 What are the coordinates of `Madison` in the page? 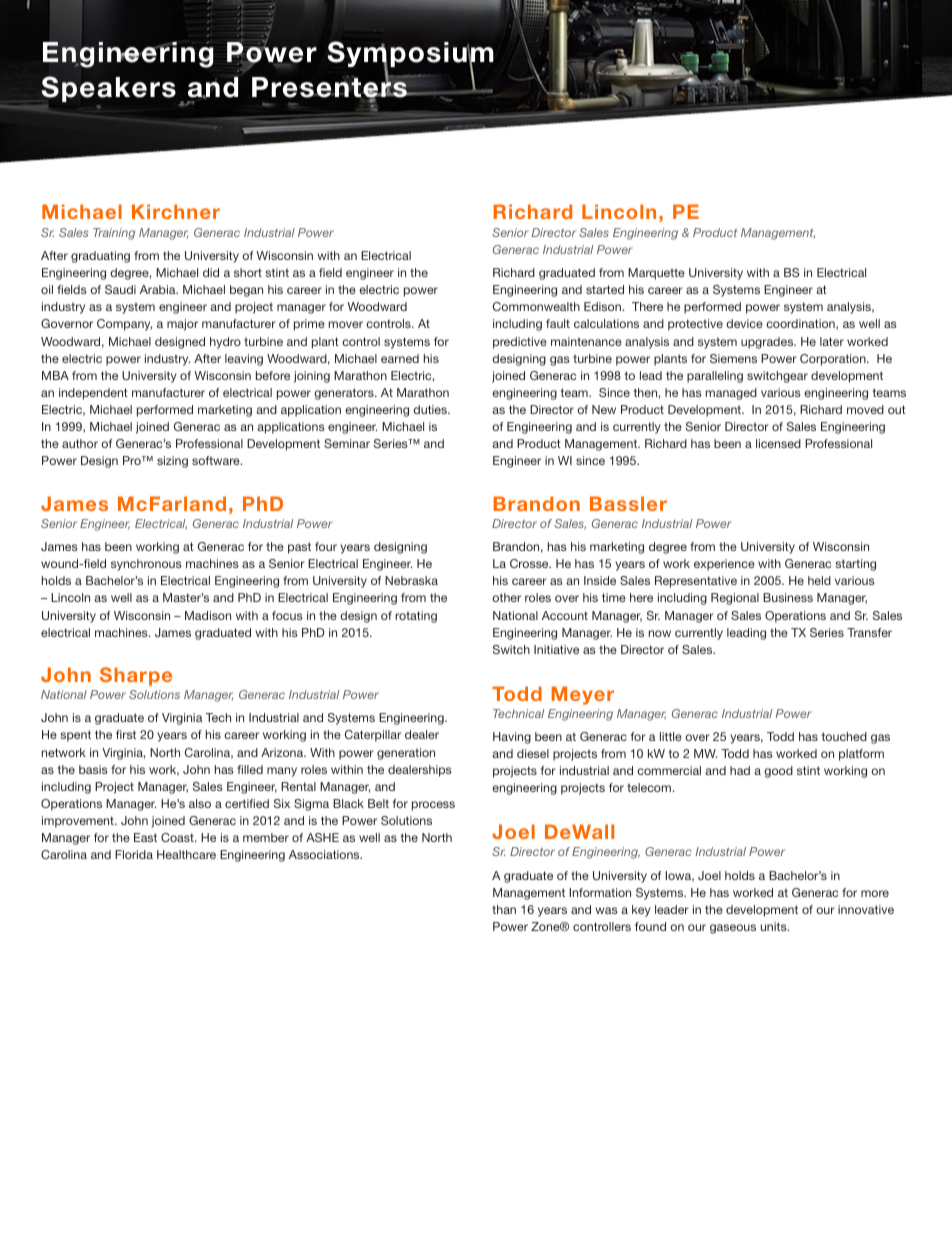 It's located at (208, 615).
